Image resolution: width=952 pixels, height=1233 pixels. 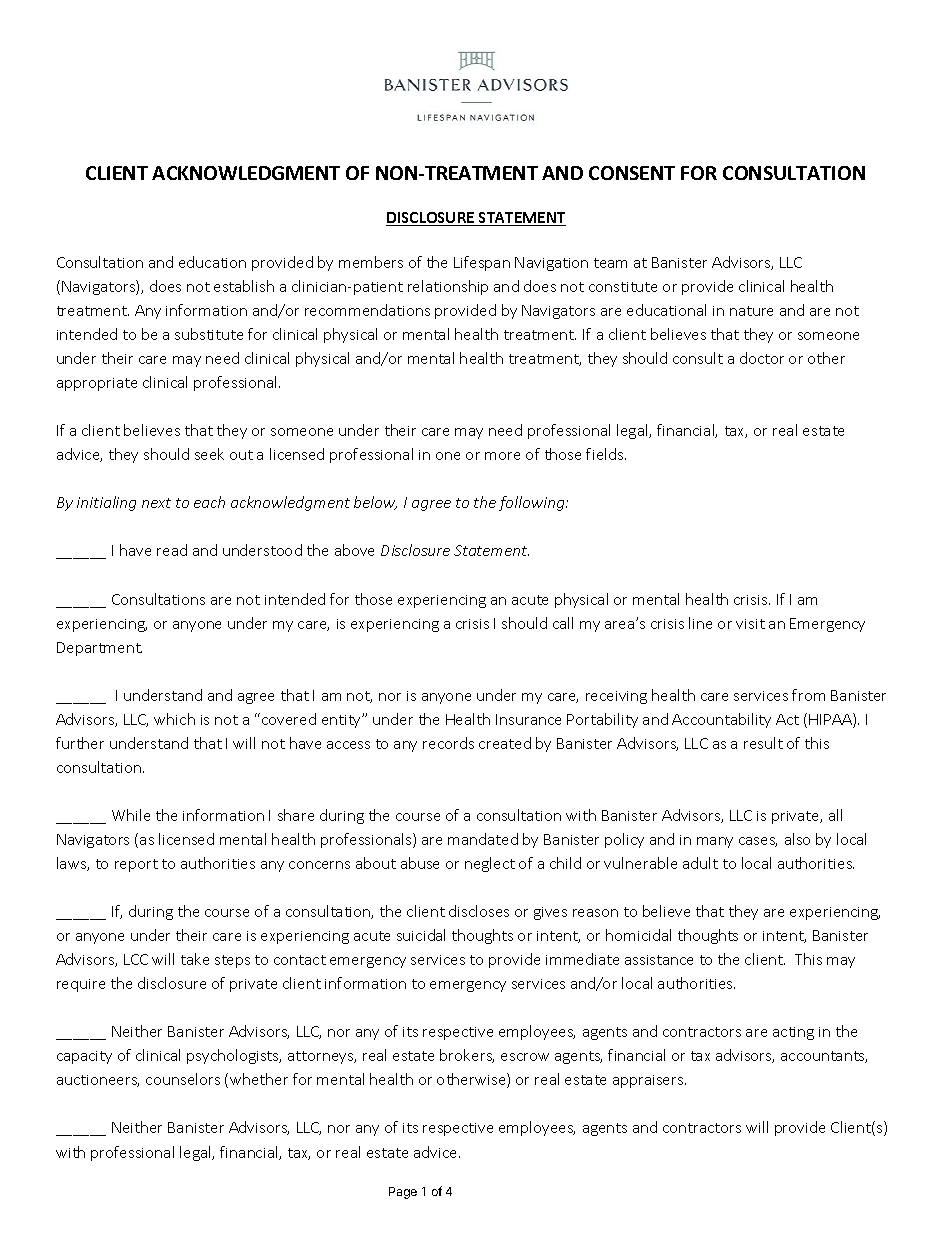 What do you see at coordinates (758, 842) in the screenshot?
I see `cases` at bounding box center [758, 842].
